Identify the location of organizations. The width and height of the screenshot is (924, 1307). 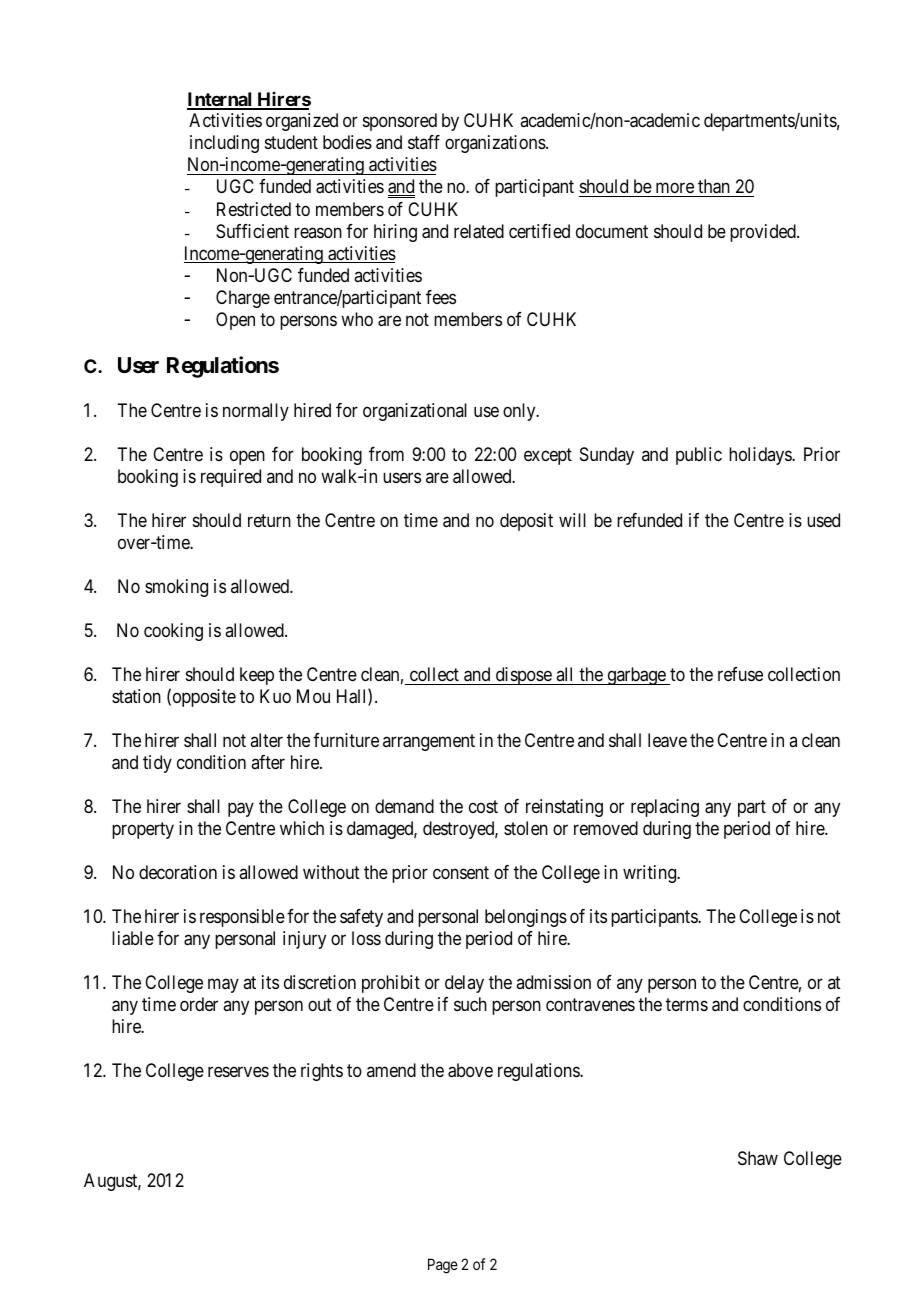
(496, 144).
